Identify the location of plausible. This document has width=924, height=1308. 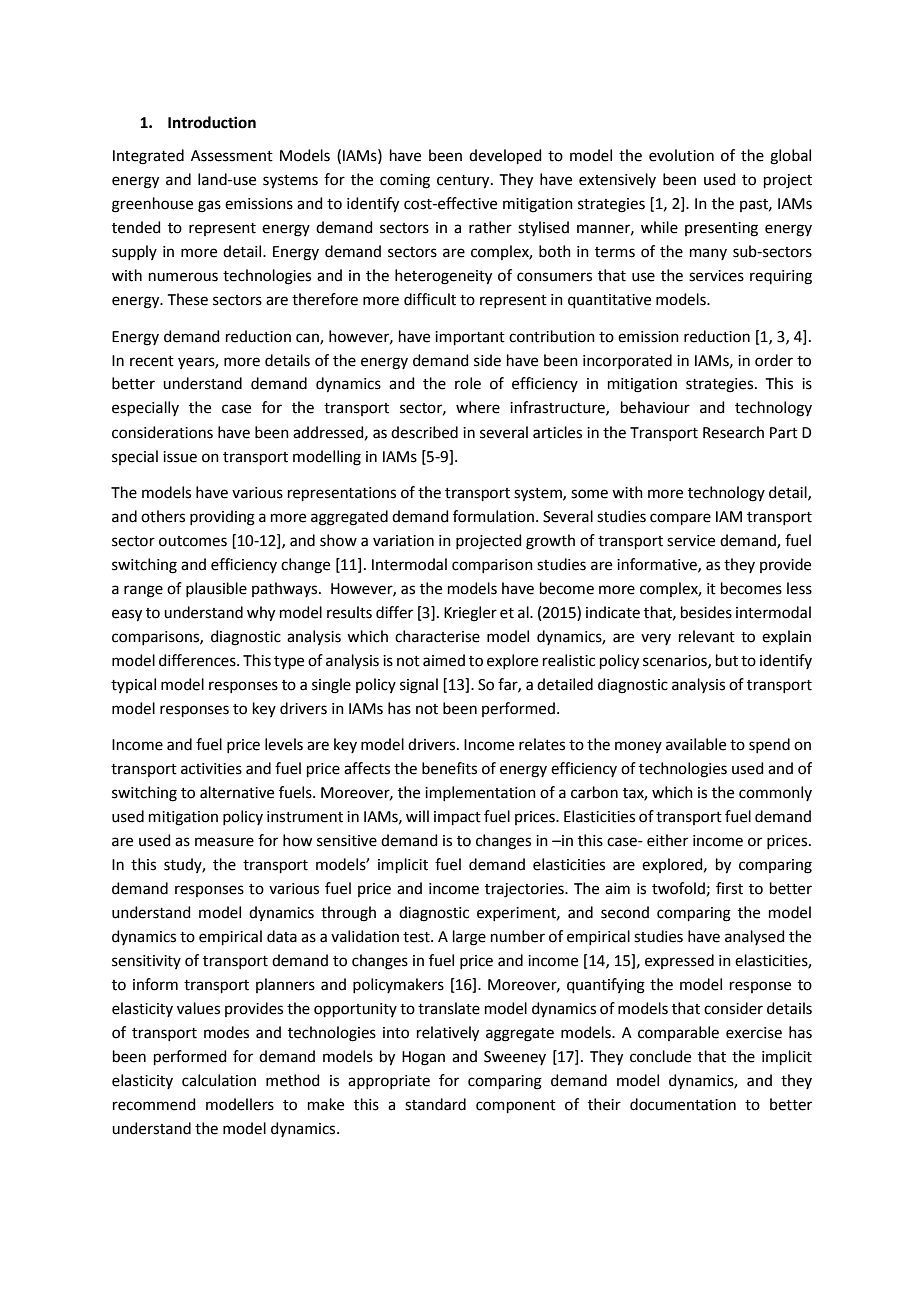
(216, 589).
